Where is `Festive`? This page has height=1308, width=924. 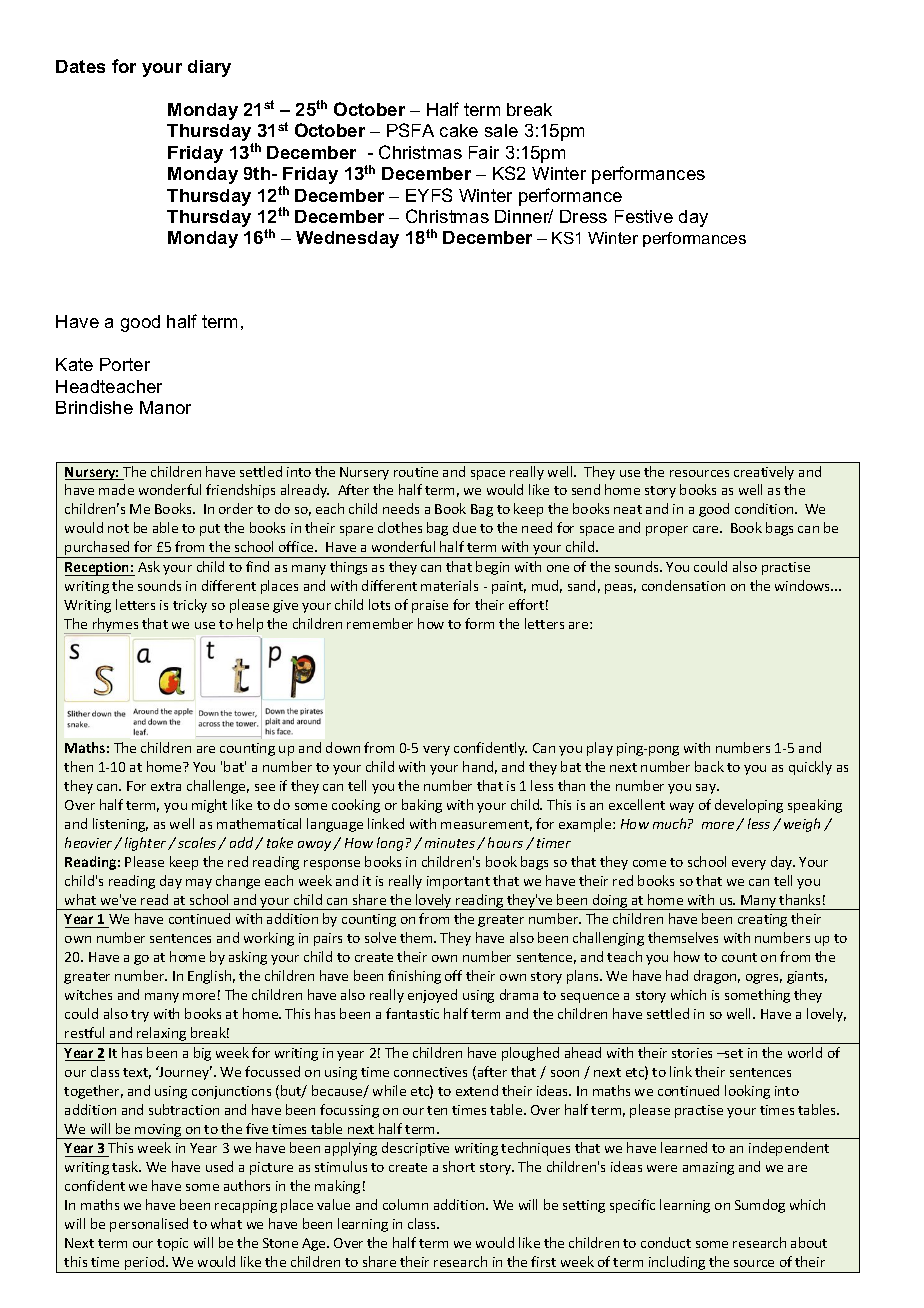
Festive is located at coordinates (644, 216).
